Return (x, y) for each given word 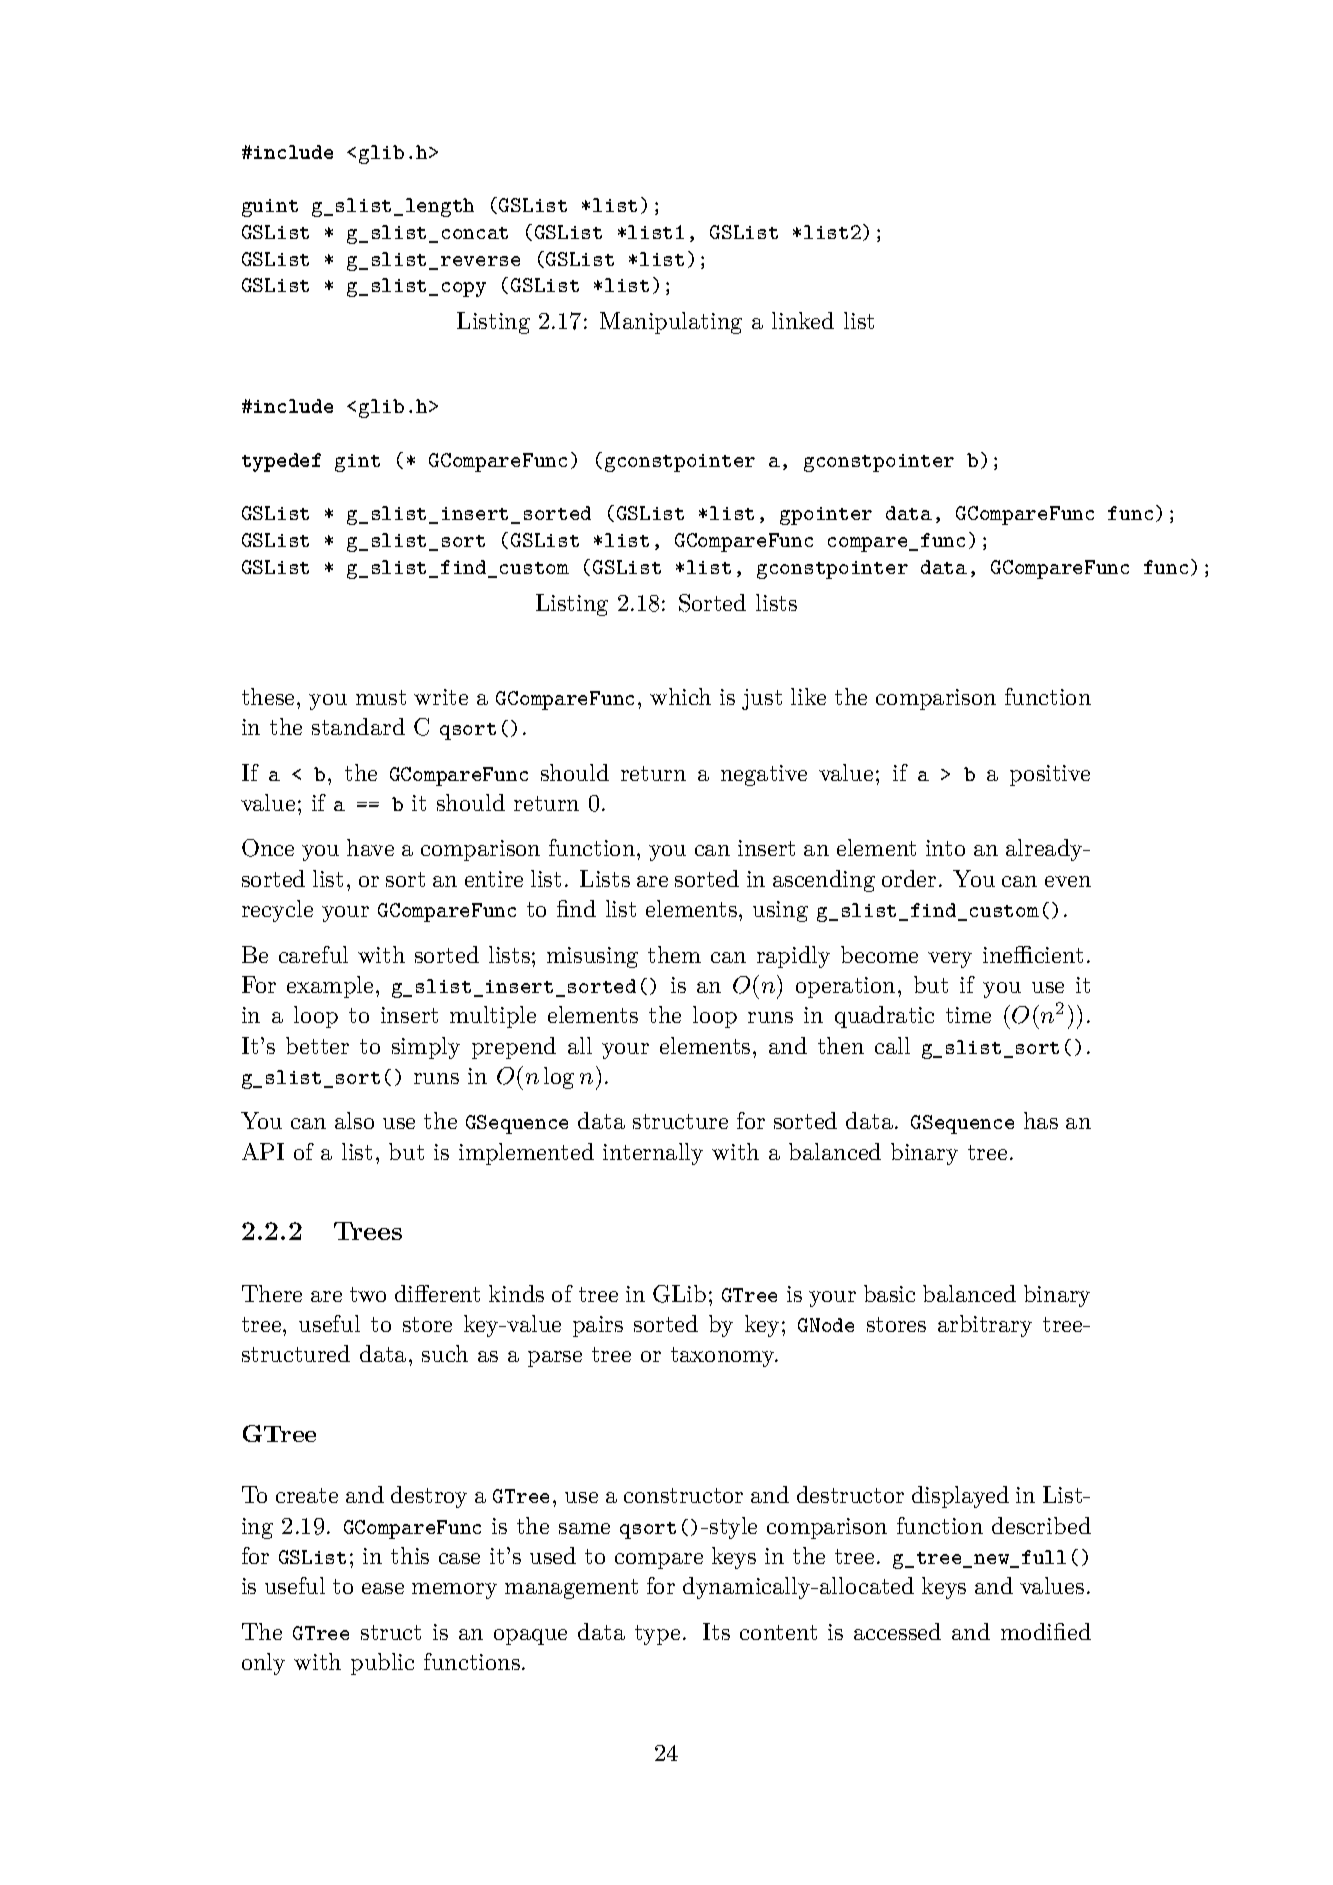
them (674, 954)
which (680, 696)
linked (803, 320)
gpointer (826, 516)
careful (313, 954)
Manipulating (671, 323)
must (381, 697)
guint (270, 208)
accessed (897, 1631)
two (368, 1294)
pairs (598, 1326)
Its (716, 1631)
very (950, 960)
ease (383, 1588)
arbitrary (985, 1326)
